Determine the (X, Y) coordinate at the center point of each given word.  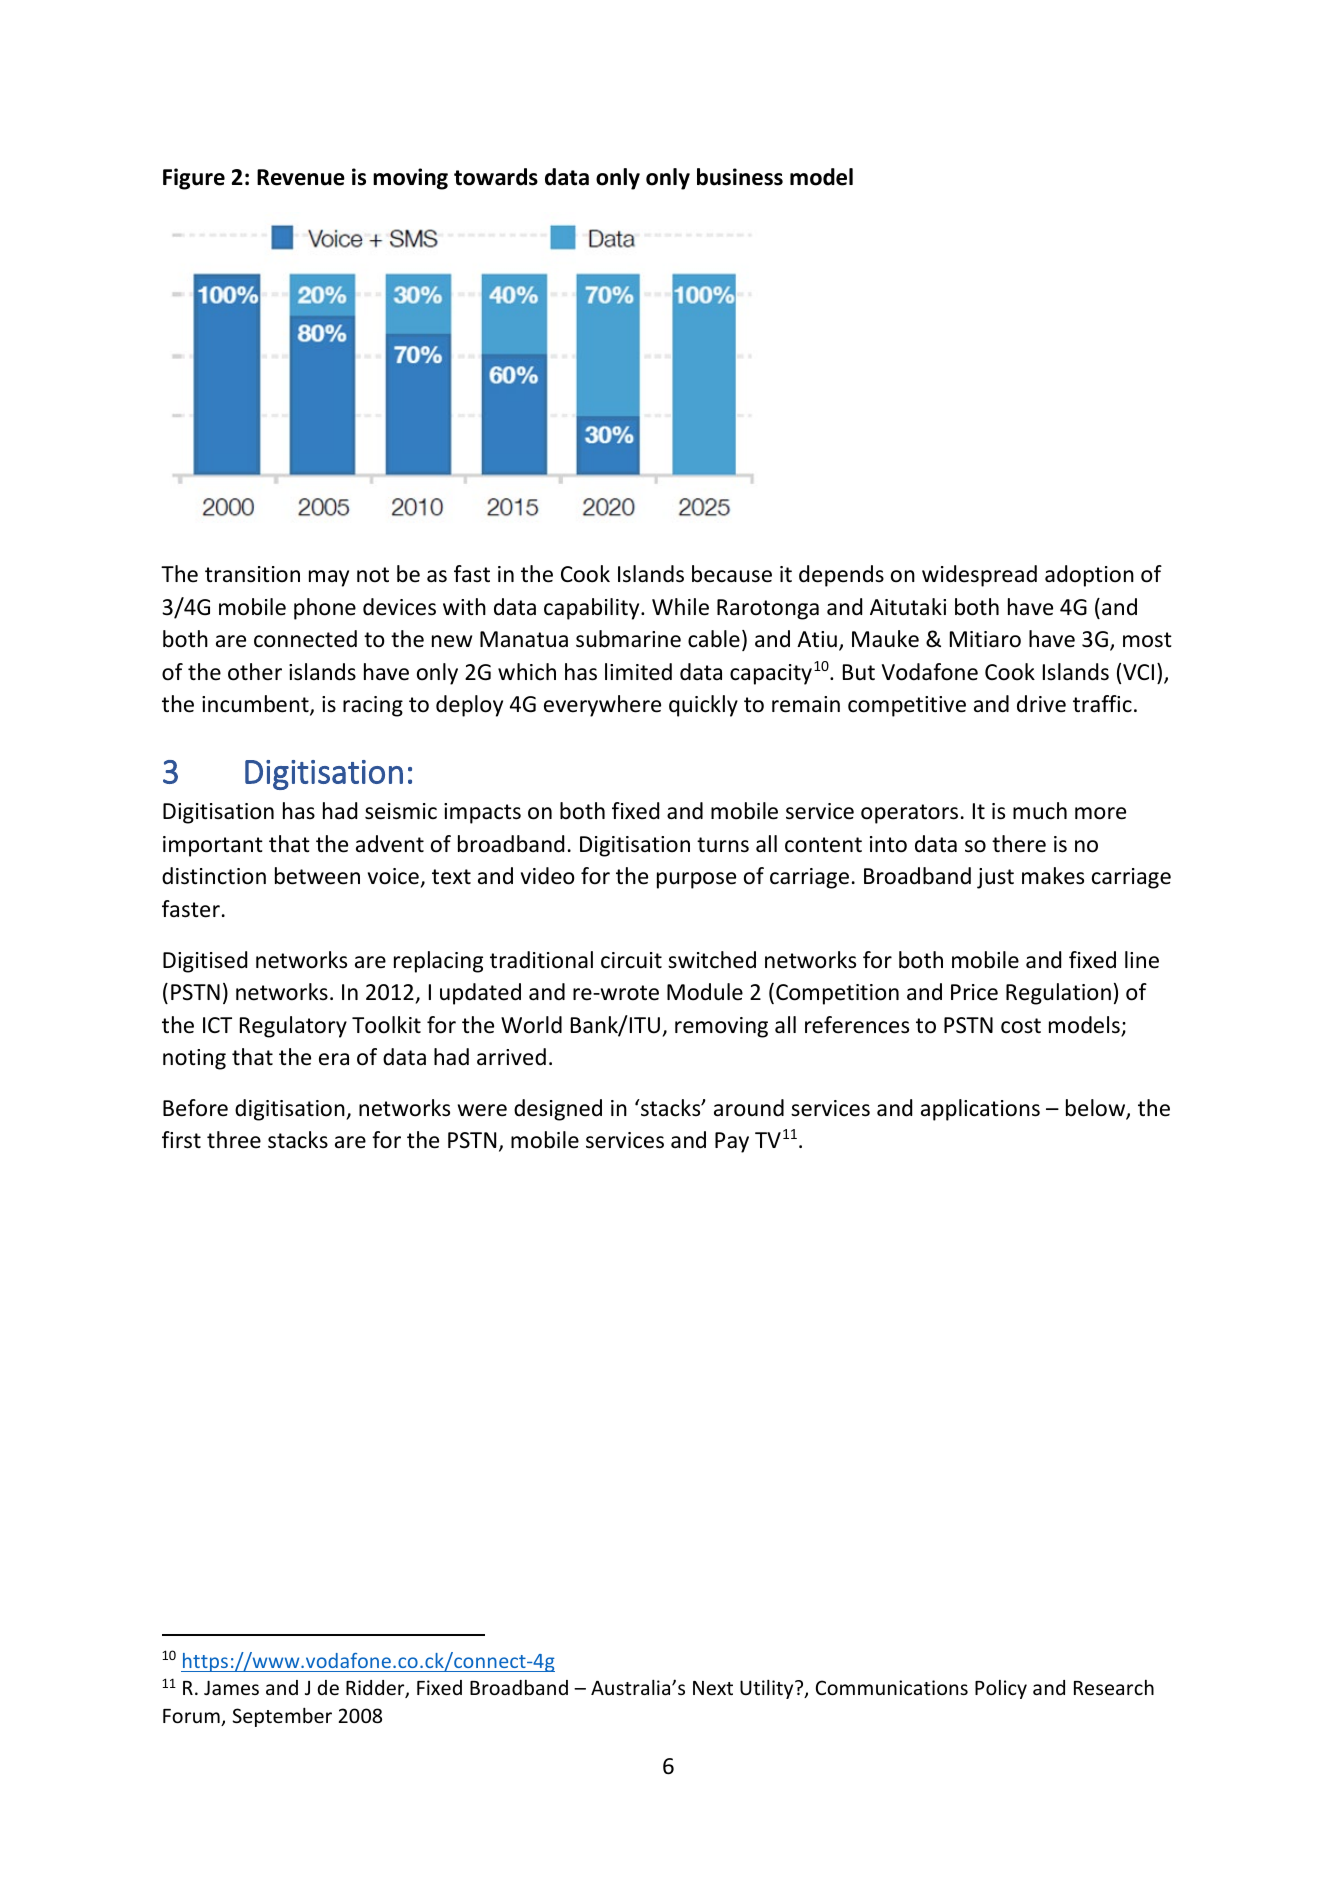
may (329, 578)
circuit (631, 960)
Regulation (1058, 994)
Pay (732, 1142)
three (234, 1140)
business (740, 177)
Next (713, 1688)
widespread (979, 576)
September (282, 1717)
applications (980, 1110)
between (317, 876)
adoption (1089, 576)
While (680, 607)
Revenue (301, 177)
